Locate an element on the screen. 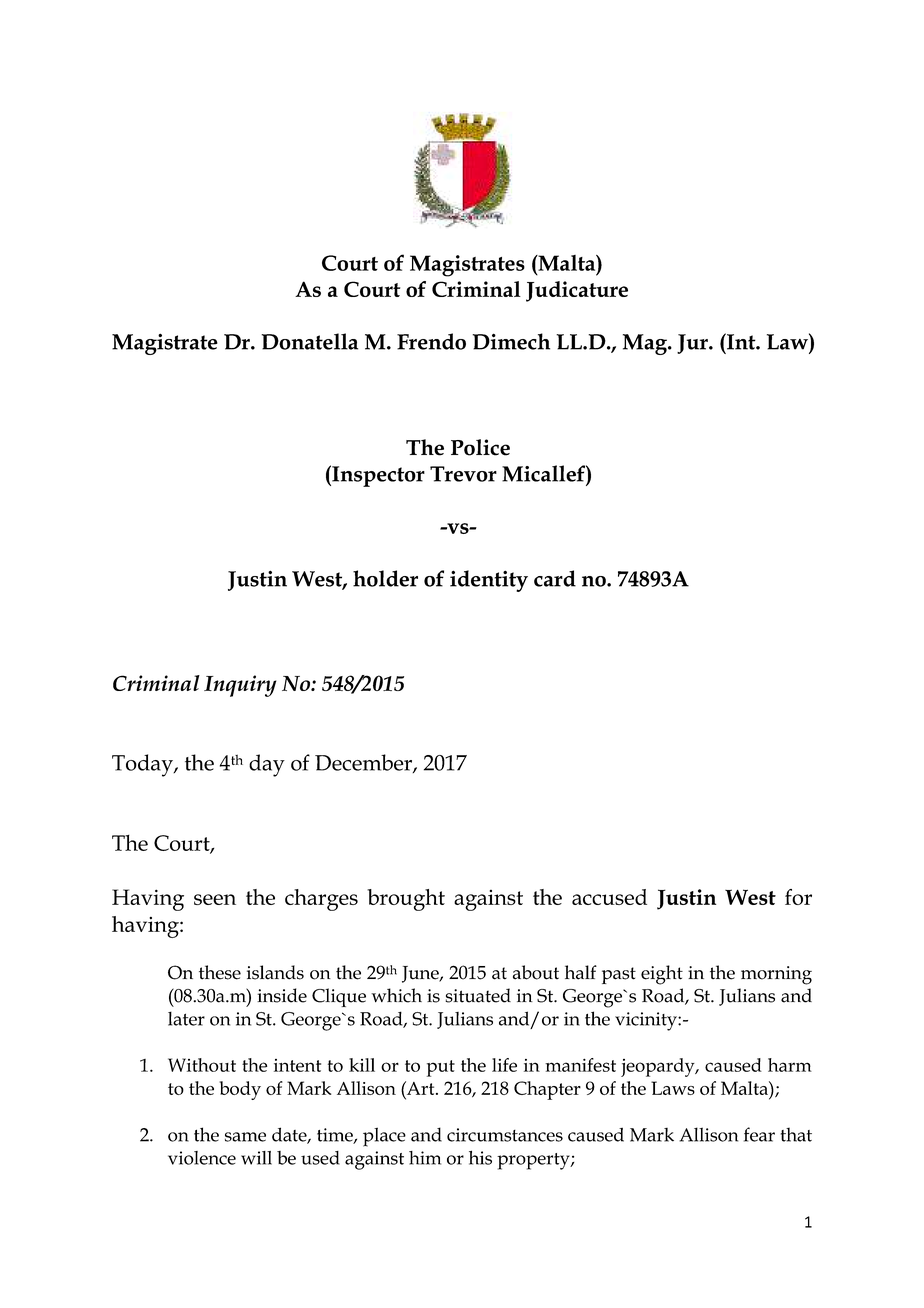 The height and width of the screenshot is (1308, 924). Police is located at coordinates (480, 447).
